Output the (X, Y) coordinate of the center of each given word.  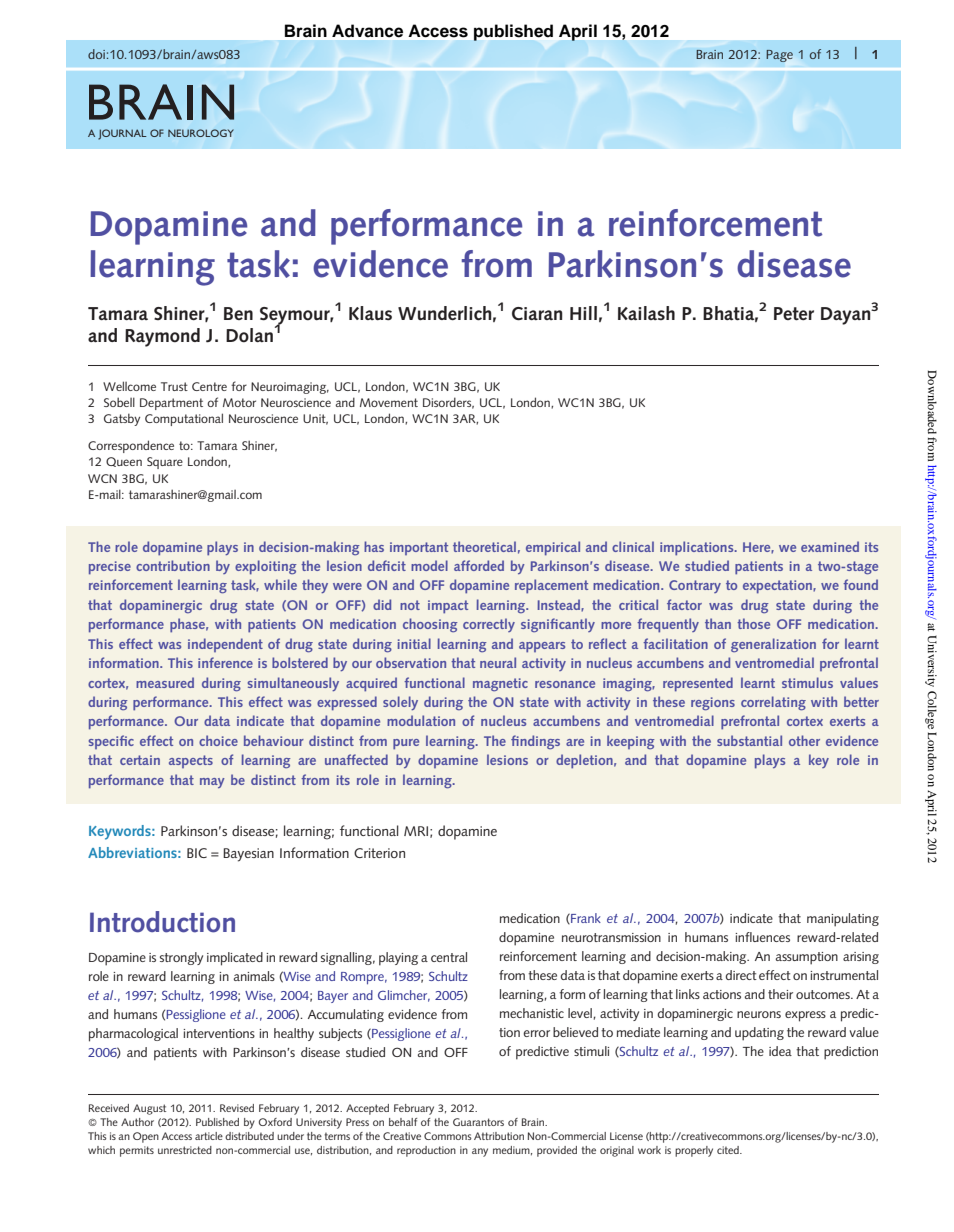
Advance (367, 30)
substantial (749, 740)
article (209, 1136)
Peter (794, 314)
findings (535, 742)
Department (171, 404)
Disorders (448, 403)
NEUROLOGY (201, 133)
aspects (191, 761)
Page (779, 56)
